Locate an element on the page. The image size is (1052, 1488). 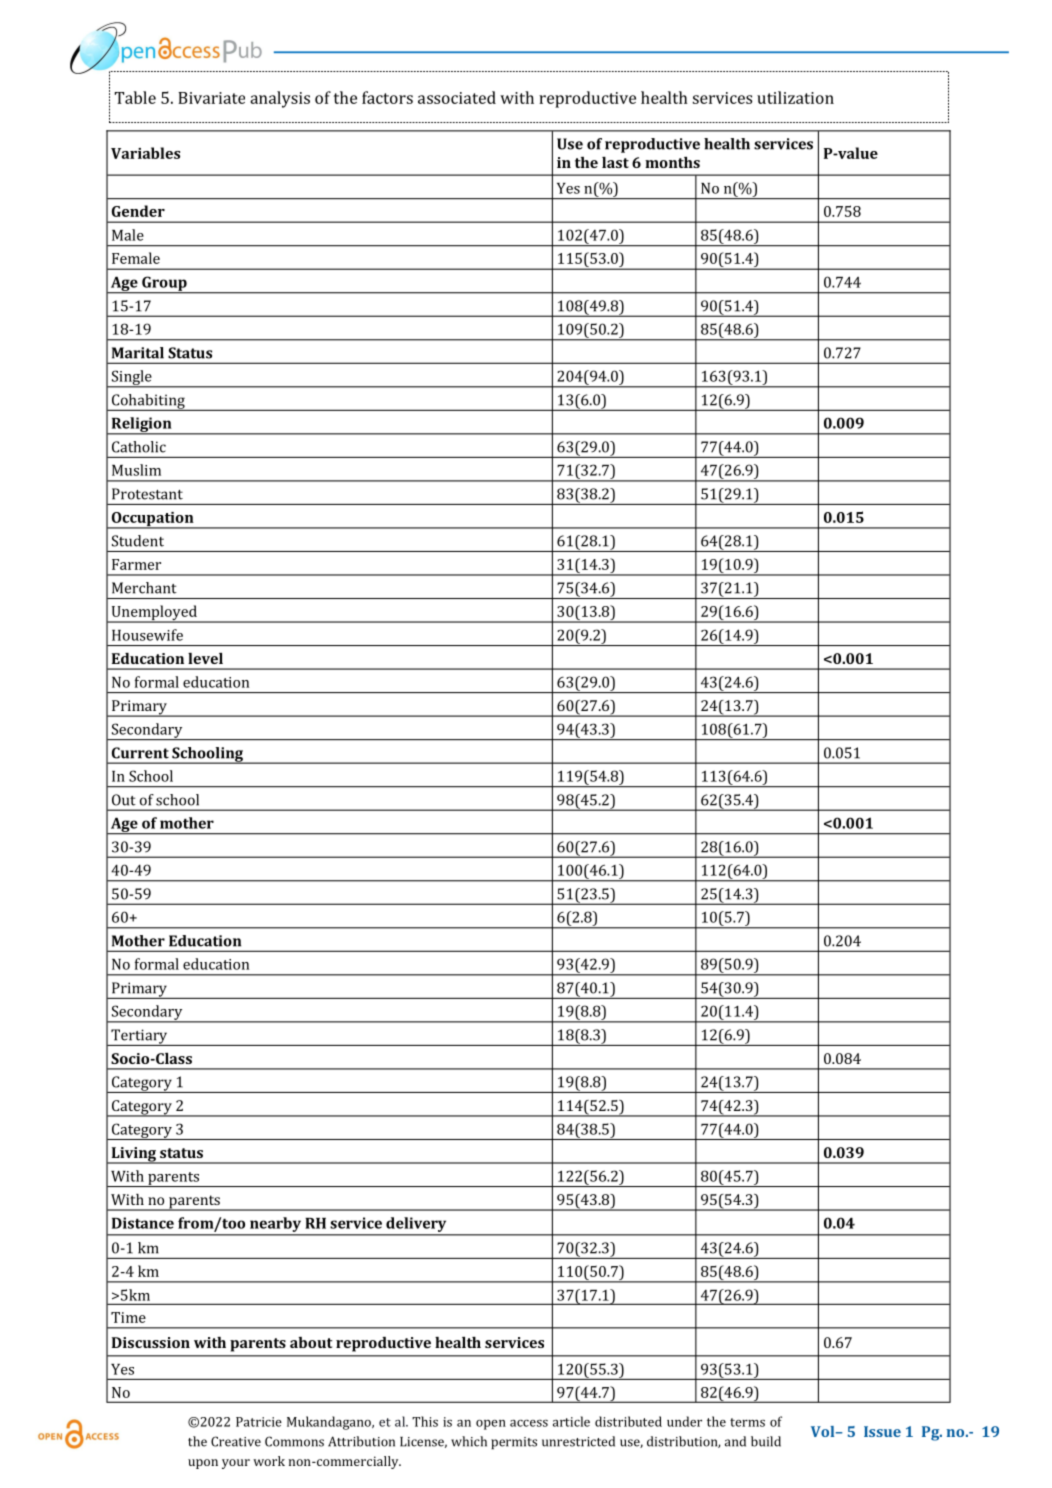
terms is located at coordinates (747, 1422).
